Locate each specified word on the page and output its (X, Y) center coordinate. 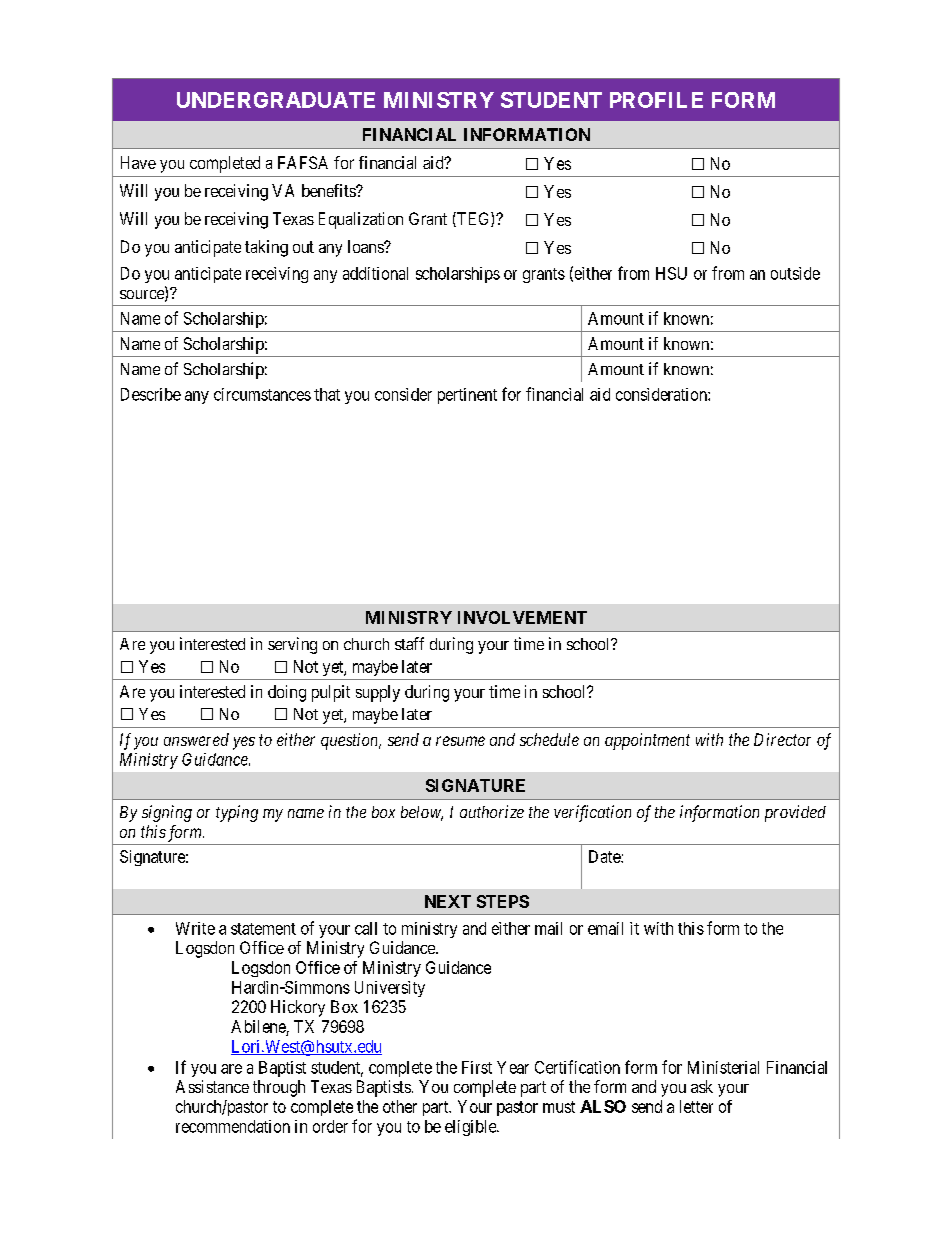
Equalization (361, 220)
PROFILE (656, 100)
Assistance (212, 1086)
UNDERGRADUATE (276, 100)
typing (237, 813)
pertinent (467, 396)
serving (292, 645)
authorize (492, 811)
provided (795, 813)
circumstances (262, 394)
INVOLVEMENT (522, 617)
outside (795, 273)
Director (782, 739)
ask (702, 1086)
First (477, 1067)
